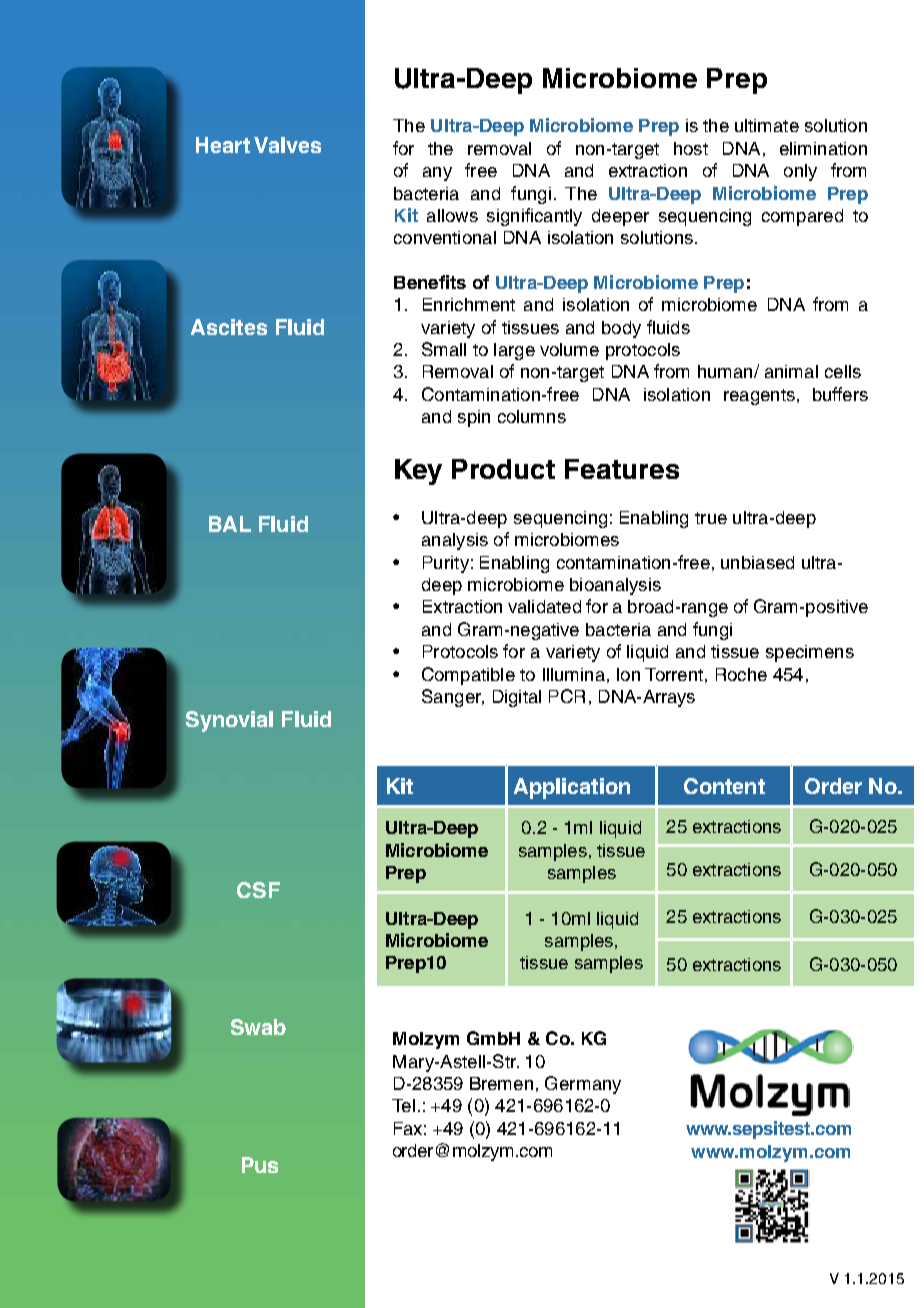 This screenshot has height=1308, width=924. I want to click on only, so click(800, 172).
